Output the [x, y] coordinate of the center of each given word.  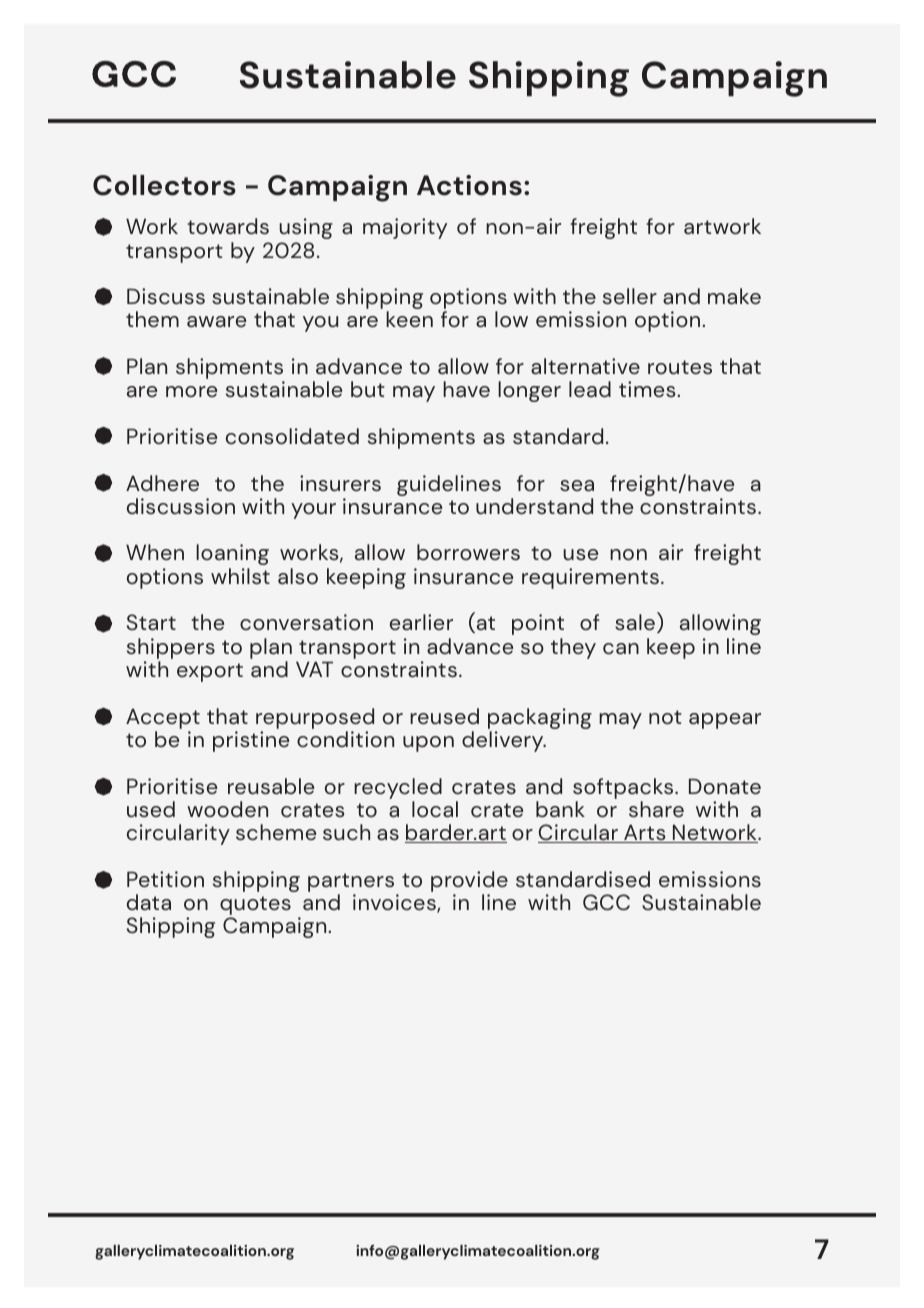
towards [228, 226]
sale [635, 622]
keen [409, 319]
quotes [255, 907]
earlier [421, 622]
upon [428, 744]
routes [680, 367]
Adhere [162, 483]
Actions [469, 185]
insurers [340, 483]
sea [577, 486]
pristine [251, 741]
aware [216, 322]
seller [630, 296]
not [665, 717]
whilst [240, 576]
